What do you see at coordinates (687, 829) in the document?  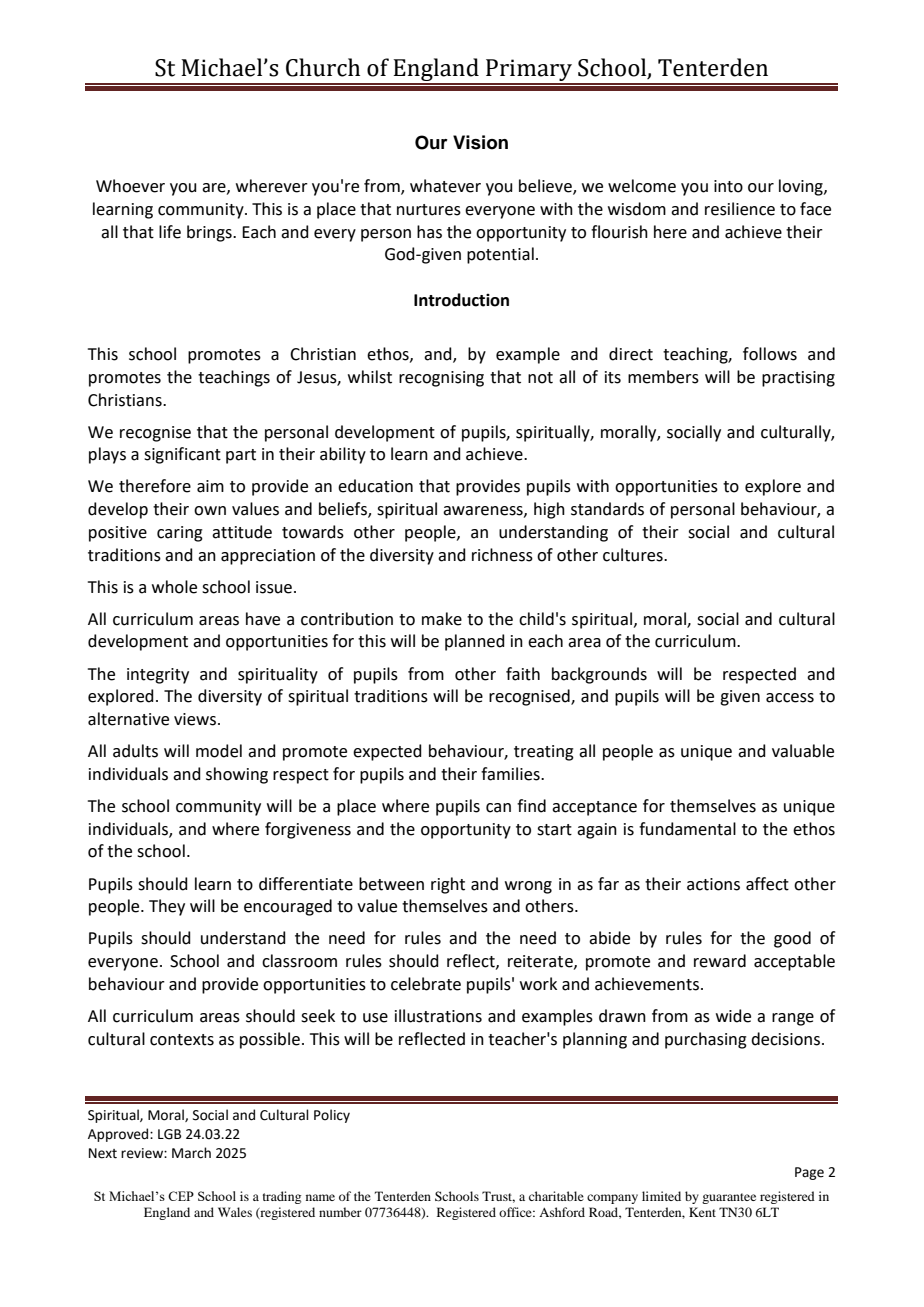 I see `fundamental` at bounding box center [687, 829].
